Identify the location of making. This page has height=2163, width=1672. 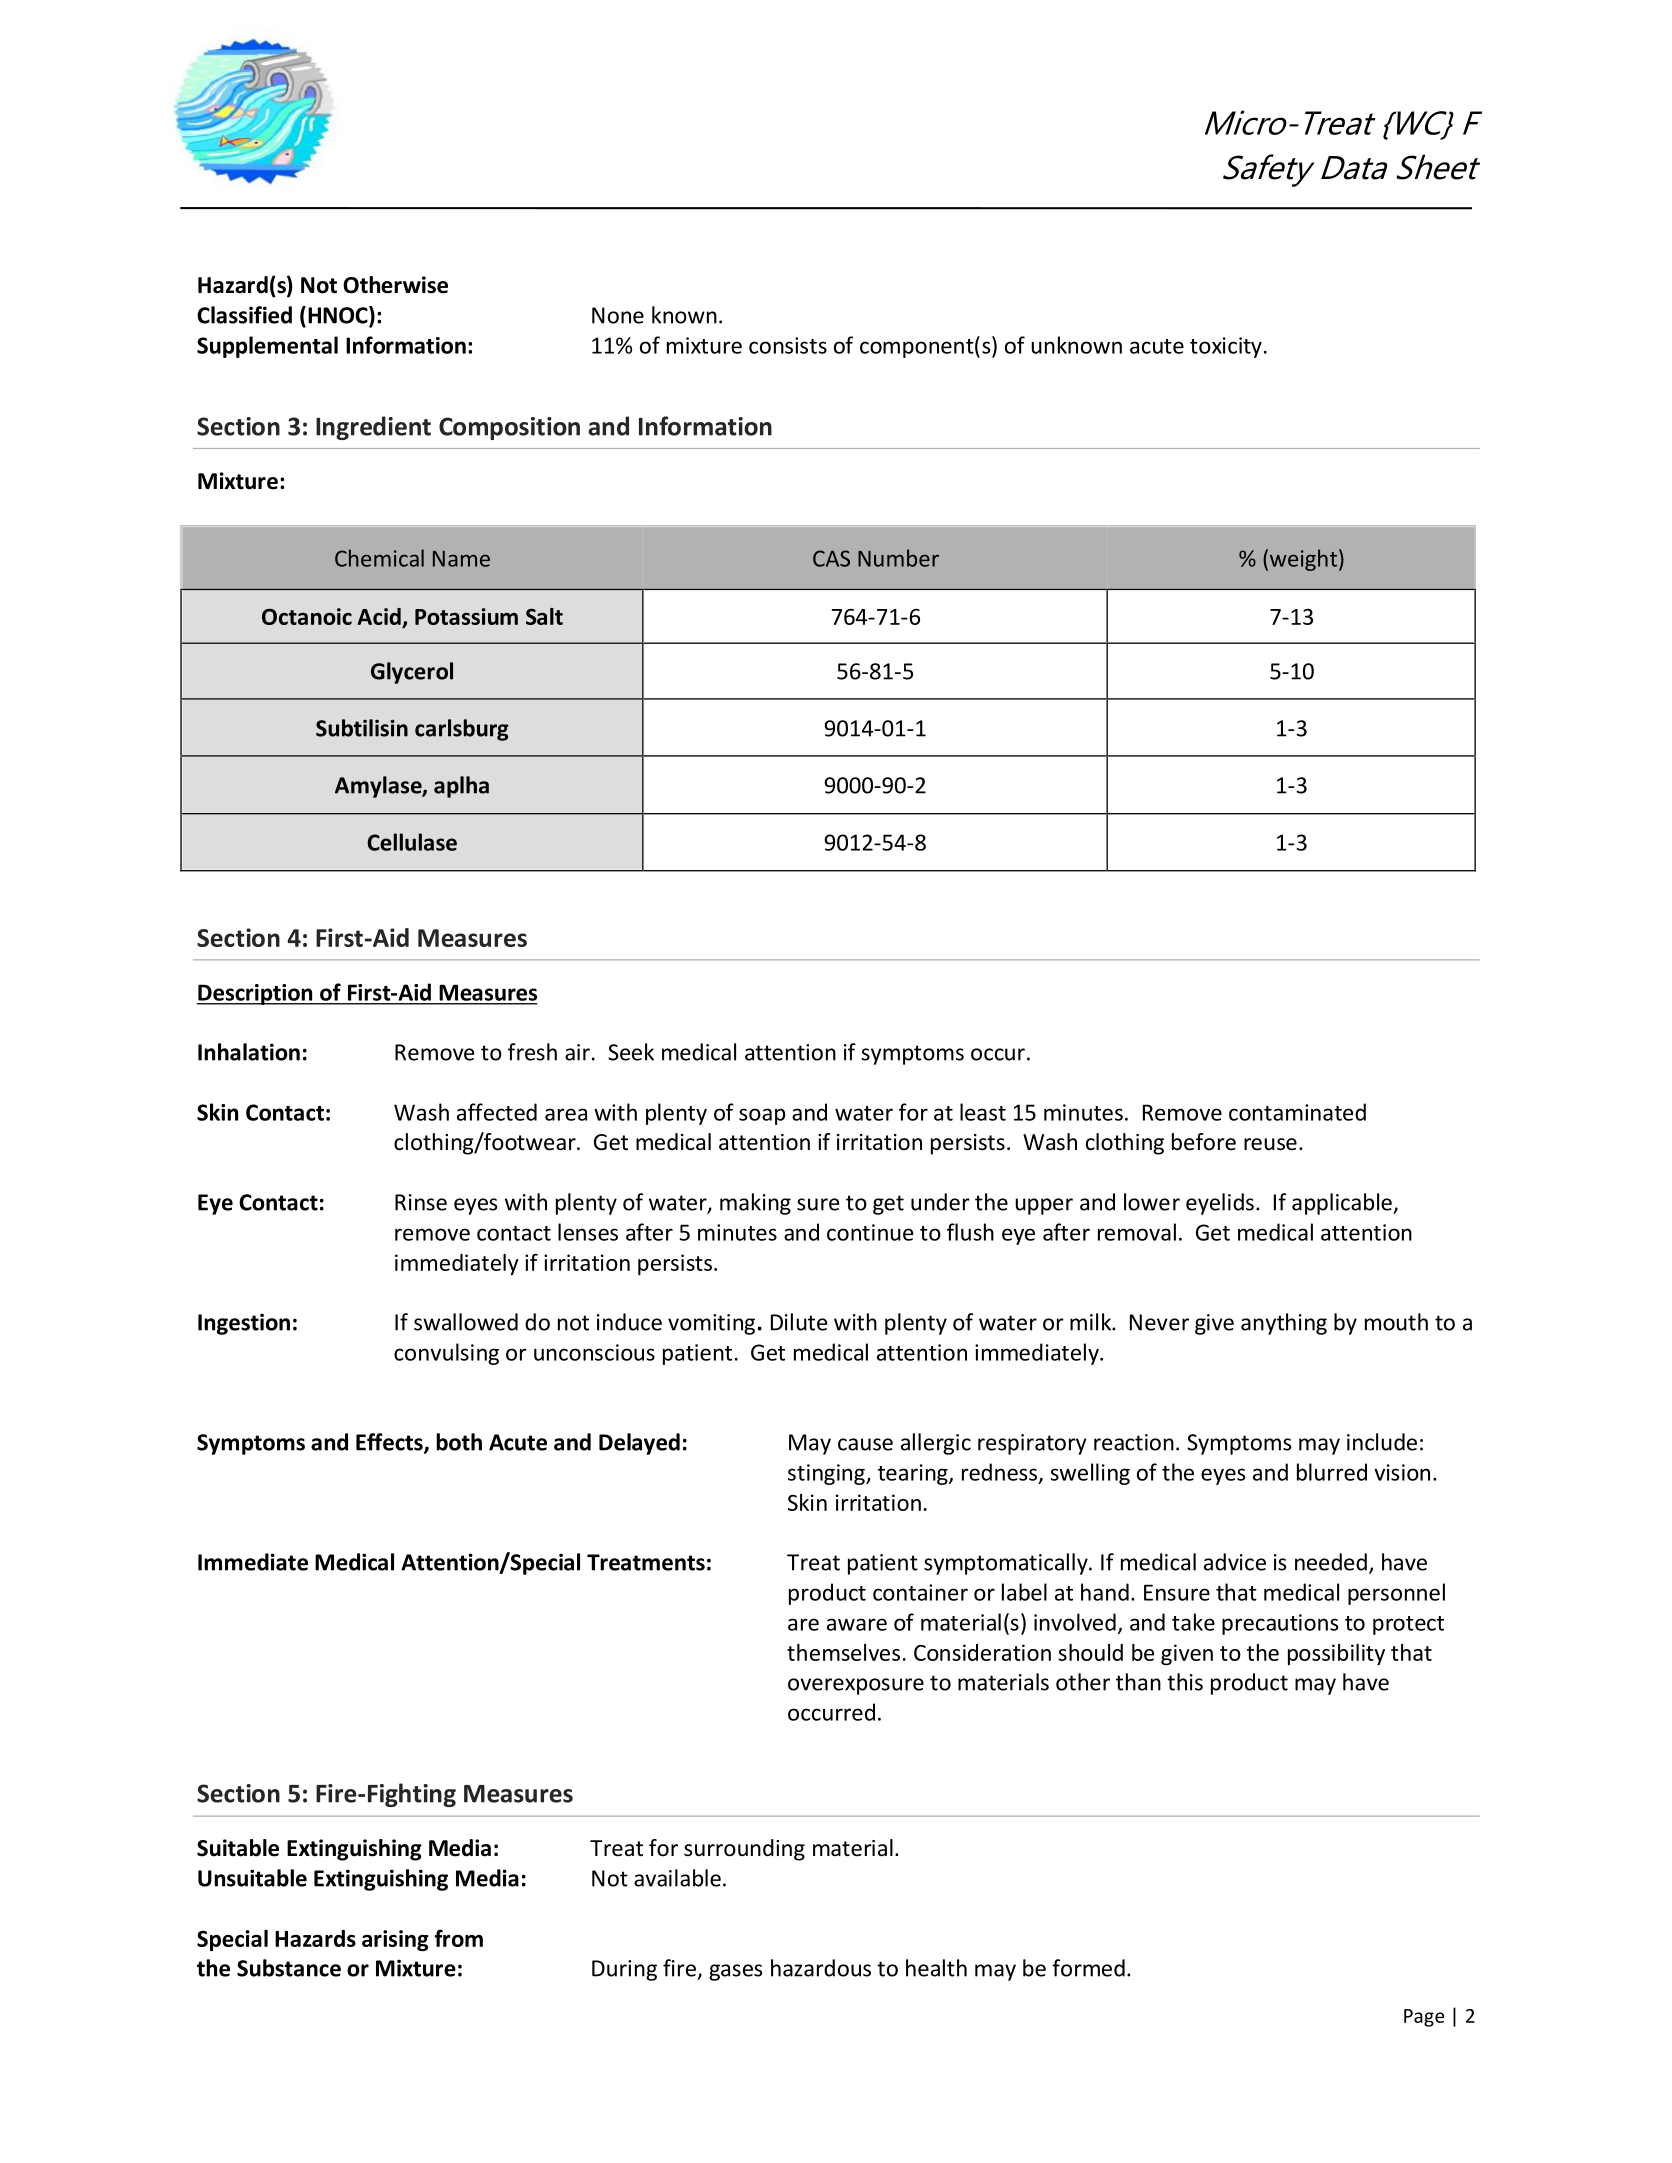
(755, 1204).
